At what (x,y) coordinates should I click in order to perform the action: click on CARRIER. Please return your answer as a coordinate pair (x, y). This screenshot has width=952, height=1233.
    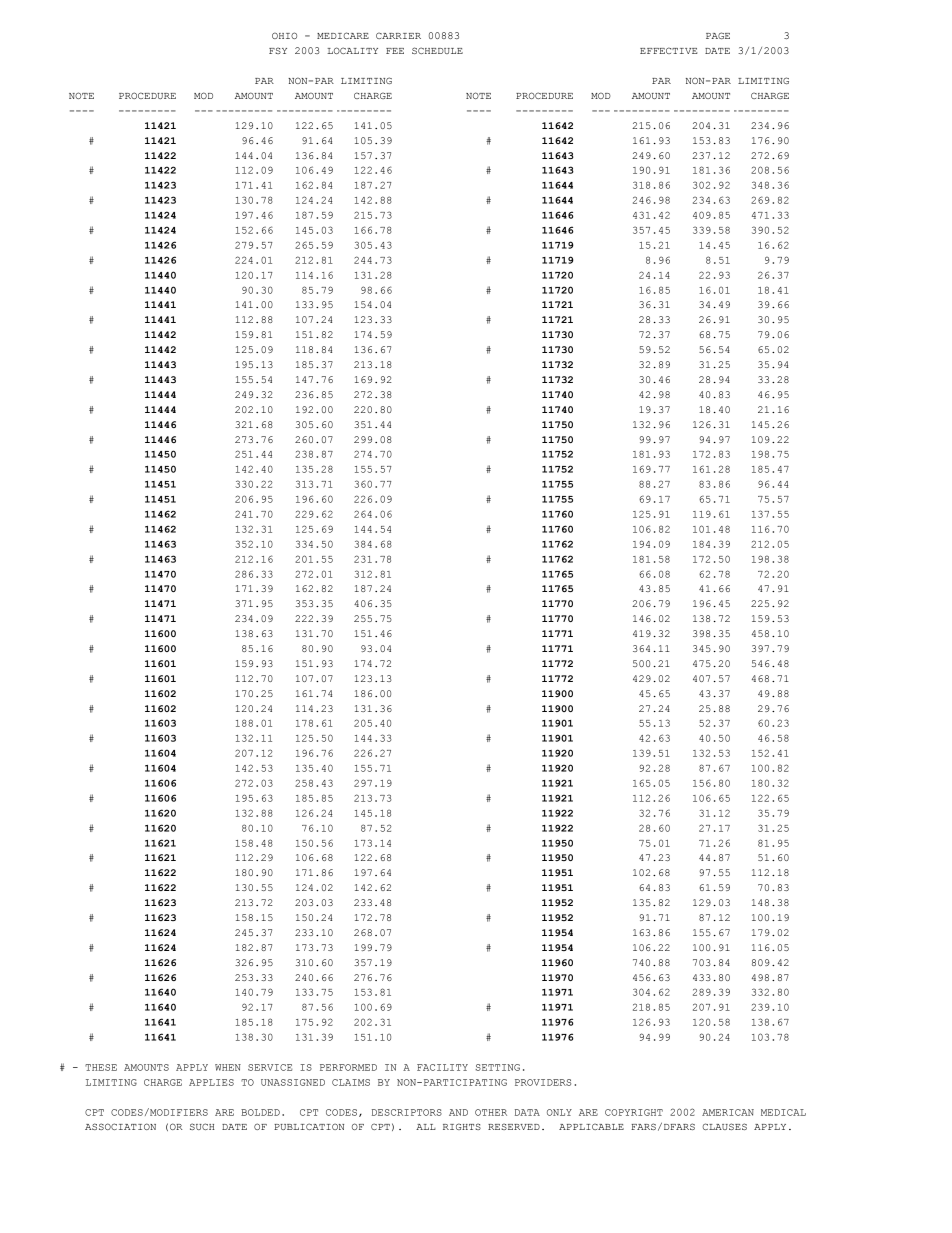
    Looking at the image, I should click on (398, 35).
